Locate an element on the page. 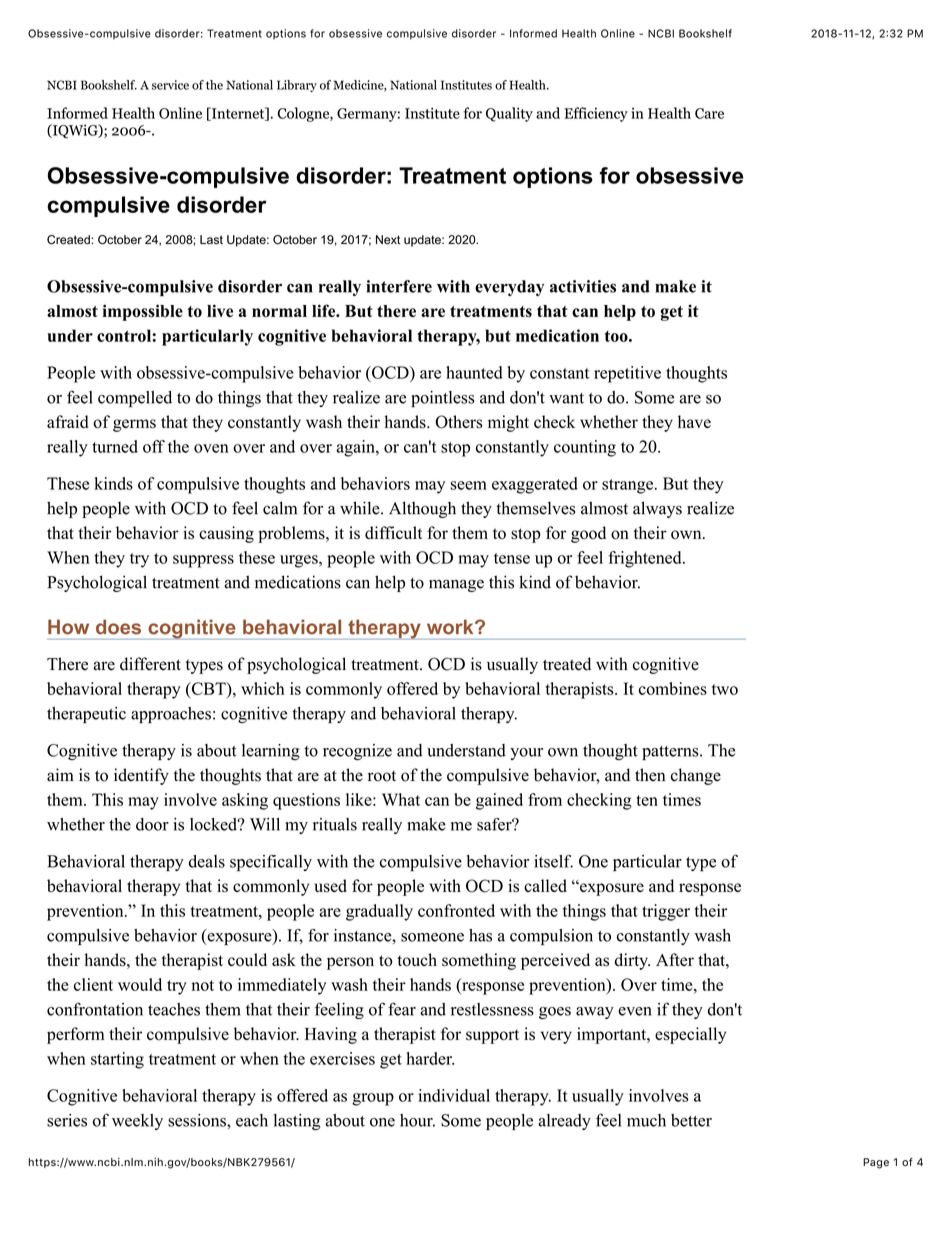 The height and width of the image is (1233, 952). Care is located at coordinates (709, 113).
